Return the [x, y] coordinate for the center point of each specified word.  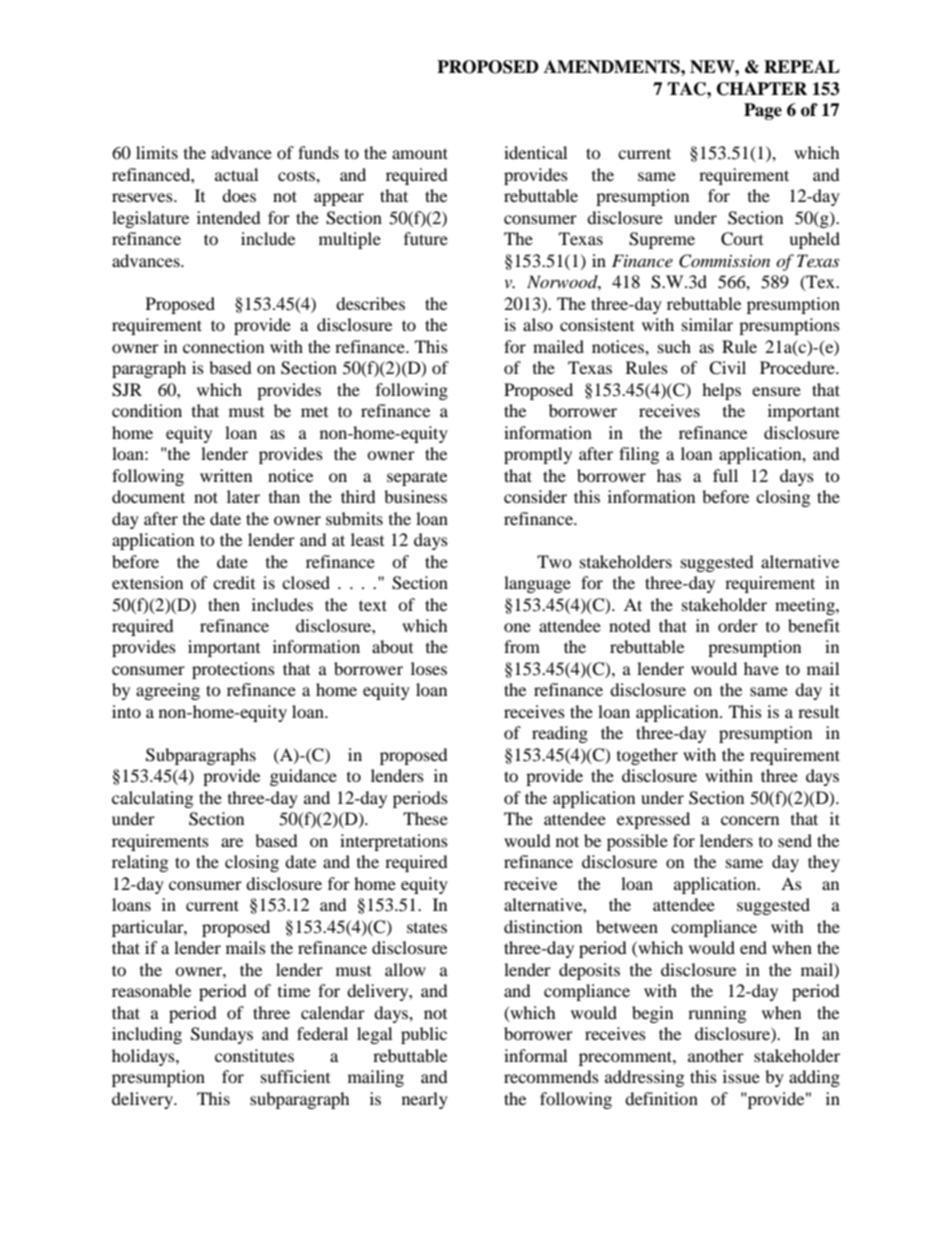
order [738, 625]
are [232, 842]
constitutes [254, 1055]
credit [234, 582]
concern [750, 820]
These [425, 818]
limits [157, 152]
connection [223, 346]
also [538, 324]
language [537, 584]
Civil [727, 368]
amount [420, 153]
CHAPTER [762, 89]
